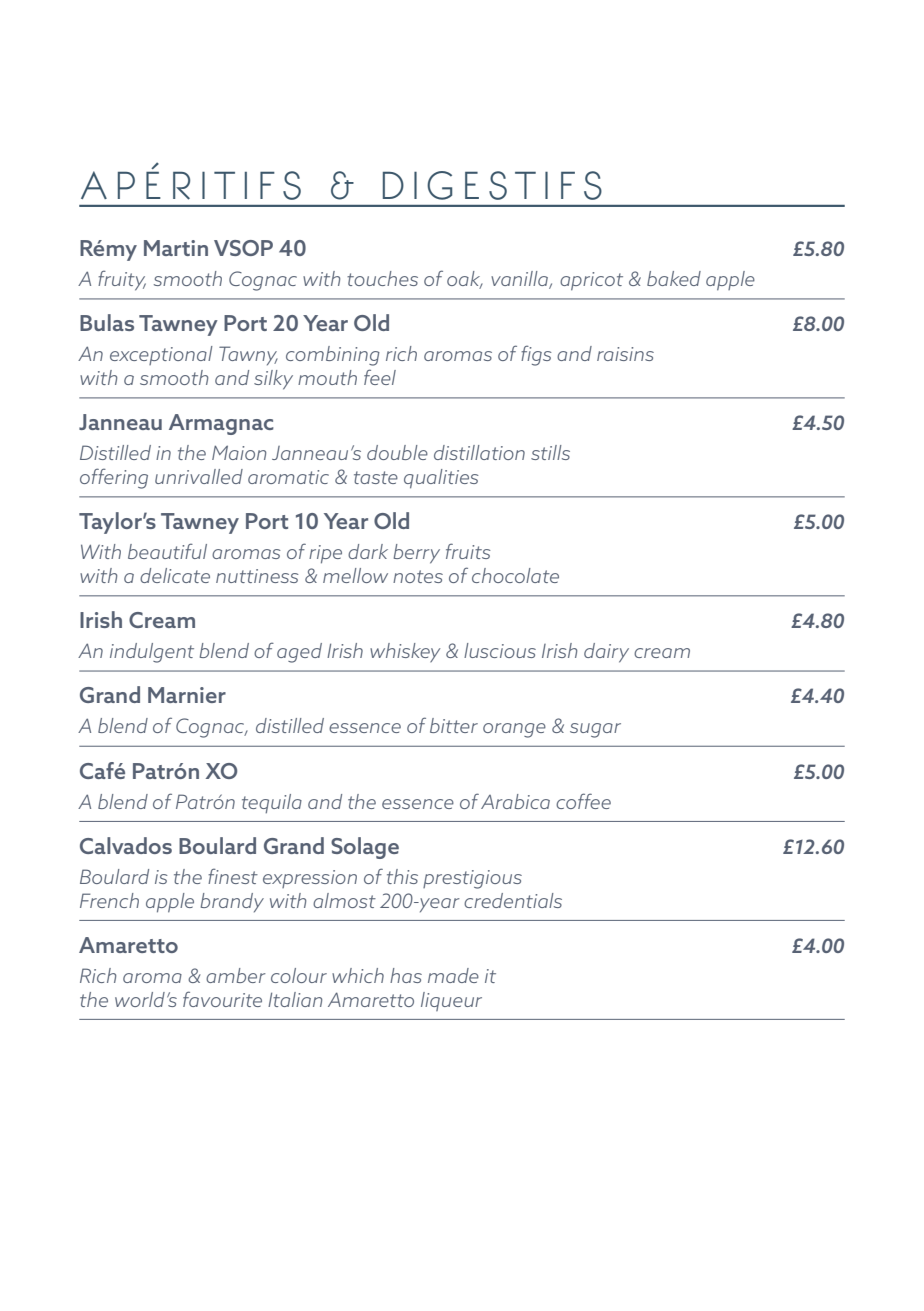  I want to click on dairy, so click(606, 653).
